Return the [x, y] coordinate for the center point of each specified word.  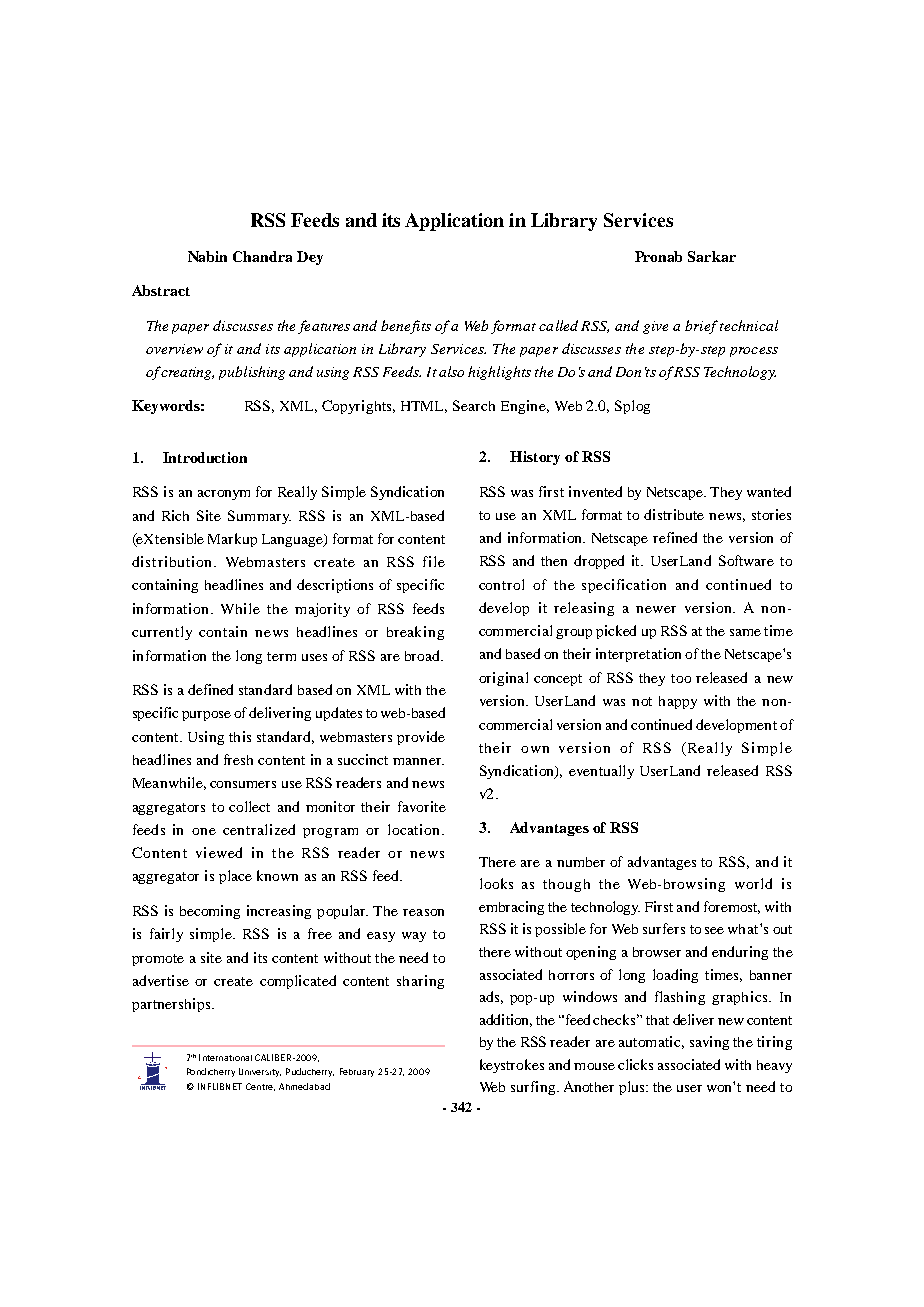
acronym [224, 495]
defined [210, 689]
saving [709, 1043]
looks [496, 883]
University [260, 1072]
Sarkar [712, 256]
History [535, 458]
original [503, 679]
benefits [406, 327]
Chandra [262, 256]
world [753, 883]
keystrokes [512, 1066]
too [681, 678]
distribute [674, 514]
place [235, 877]
